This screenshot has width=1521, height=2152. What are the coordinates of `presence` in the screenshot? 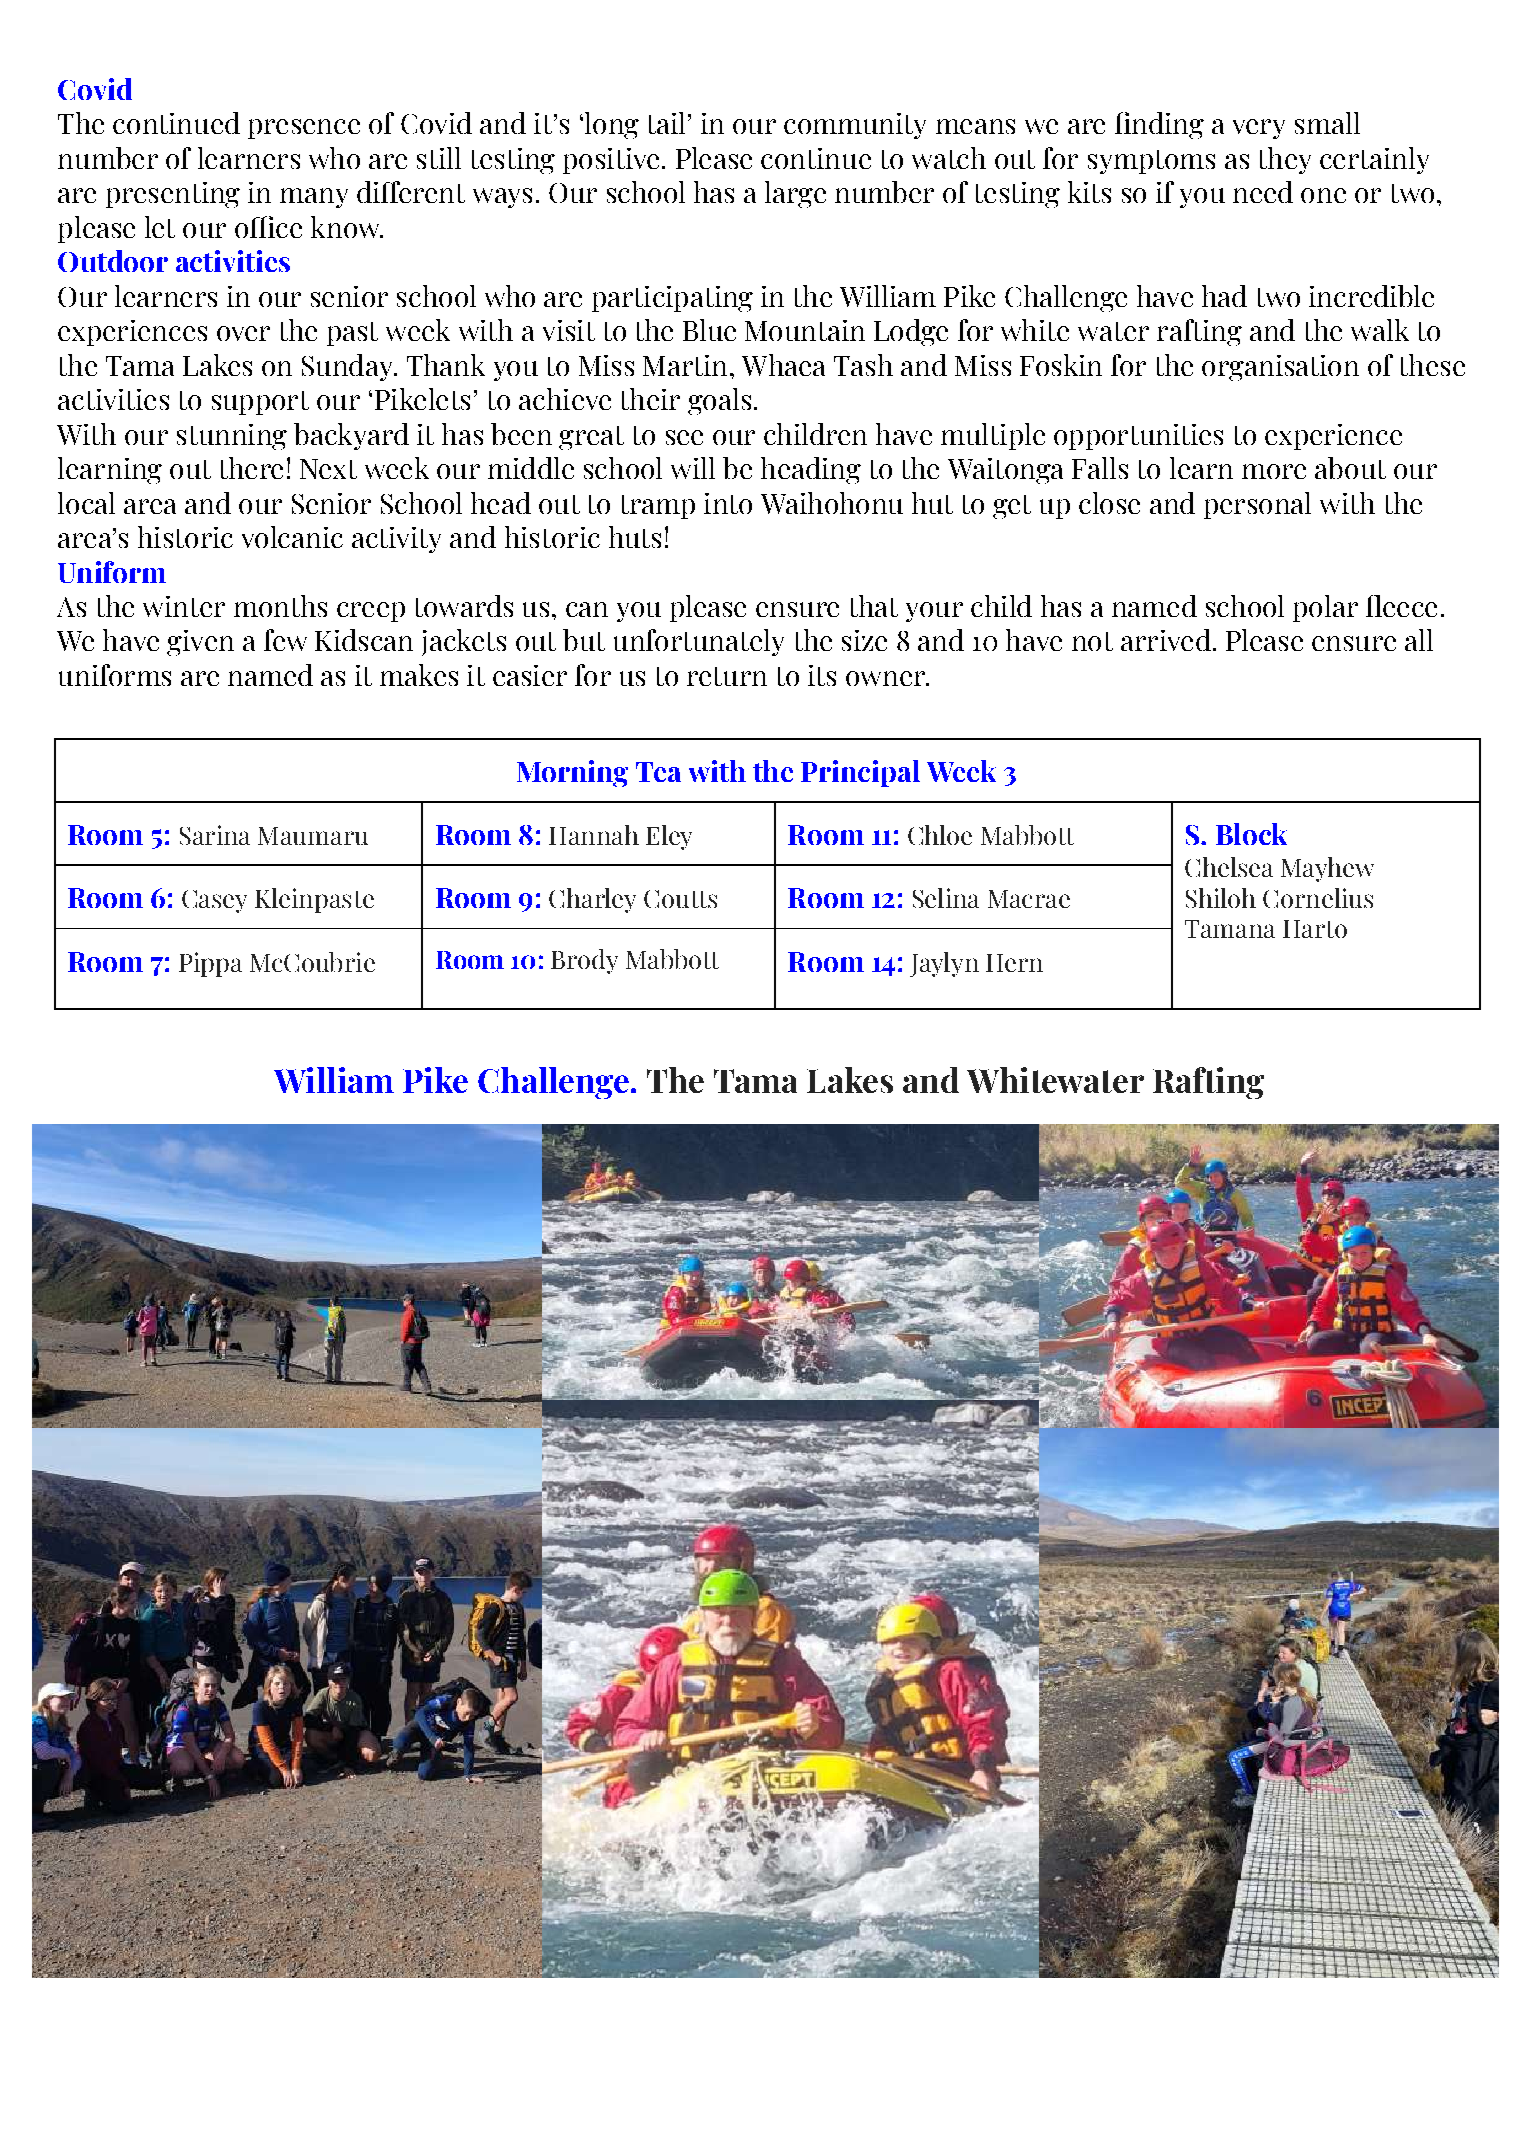 It's located at (304, 129).
